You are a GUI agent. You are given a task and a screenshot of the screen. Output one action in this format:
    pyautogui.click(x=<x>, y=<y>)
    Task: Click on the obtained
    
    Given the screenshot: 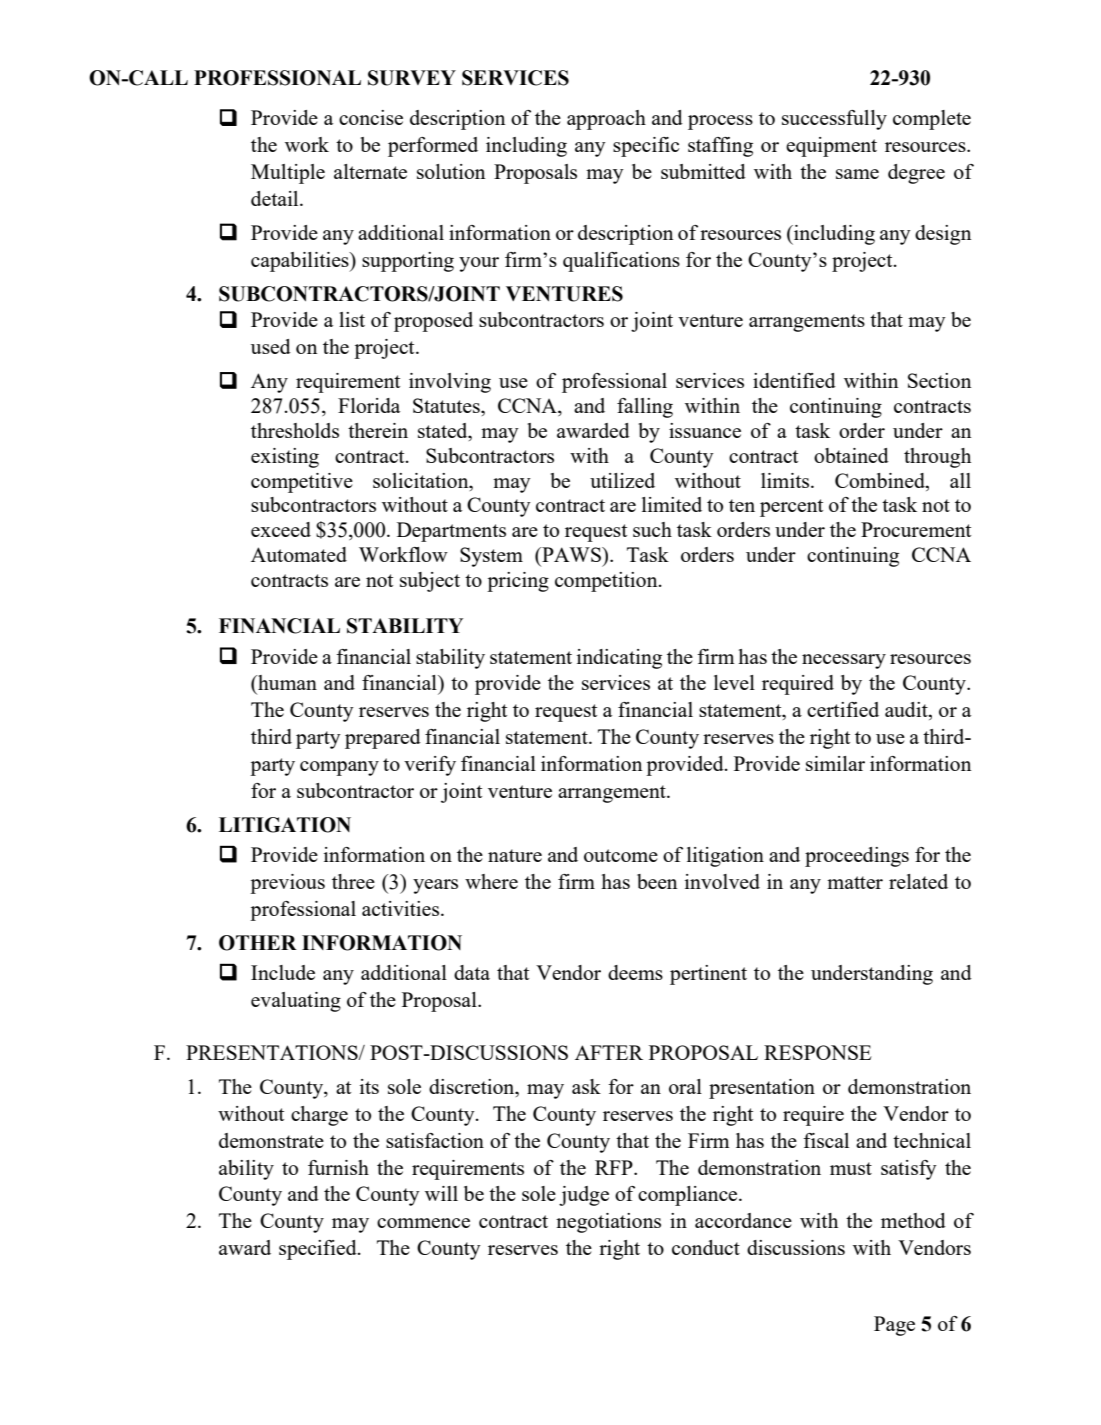 What is the action you would take?
    pyautogui.click(x=851, y=455)
